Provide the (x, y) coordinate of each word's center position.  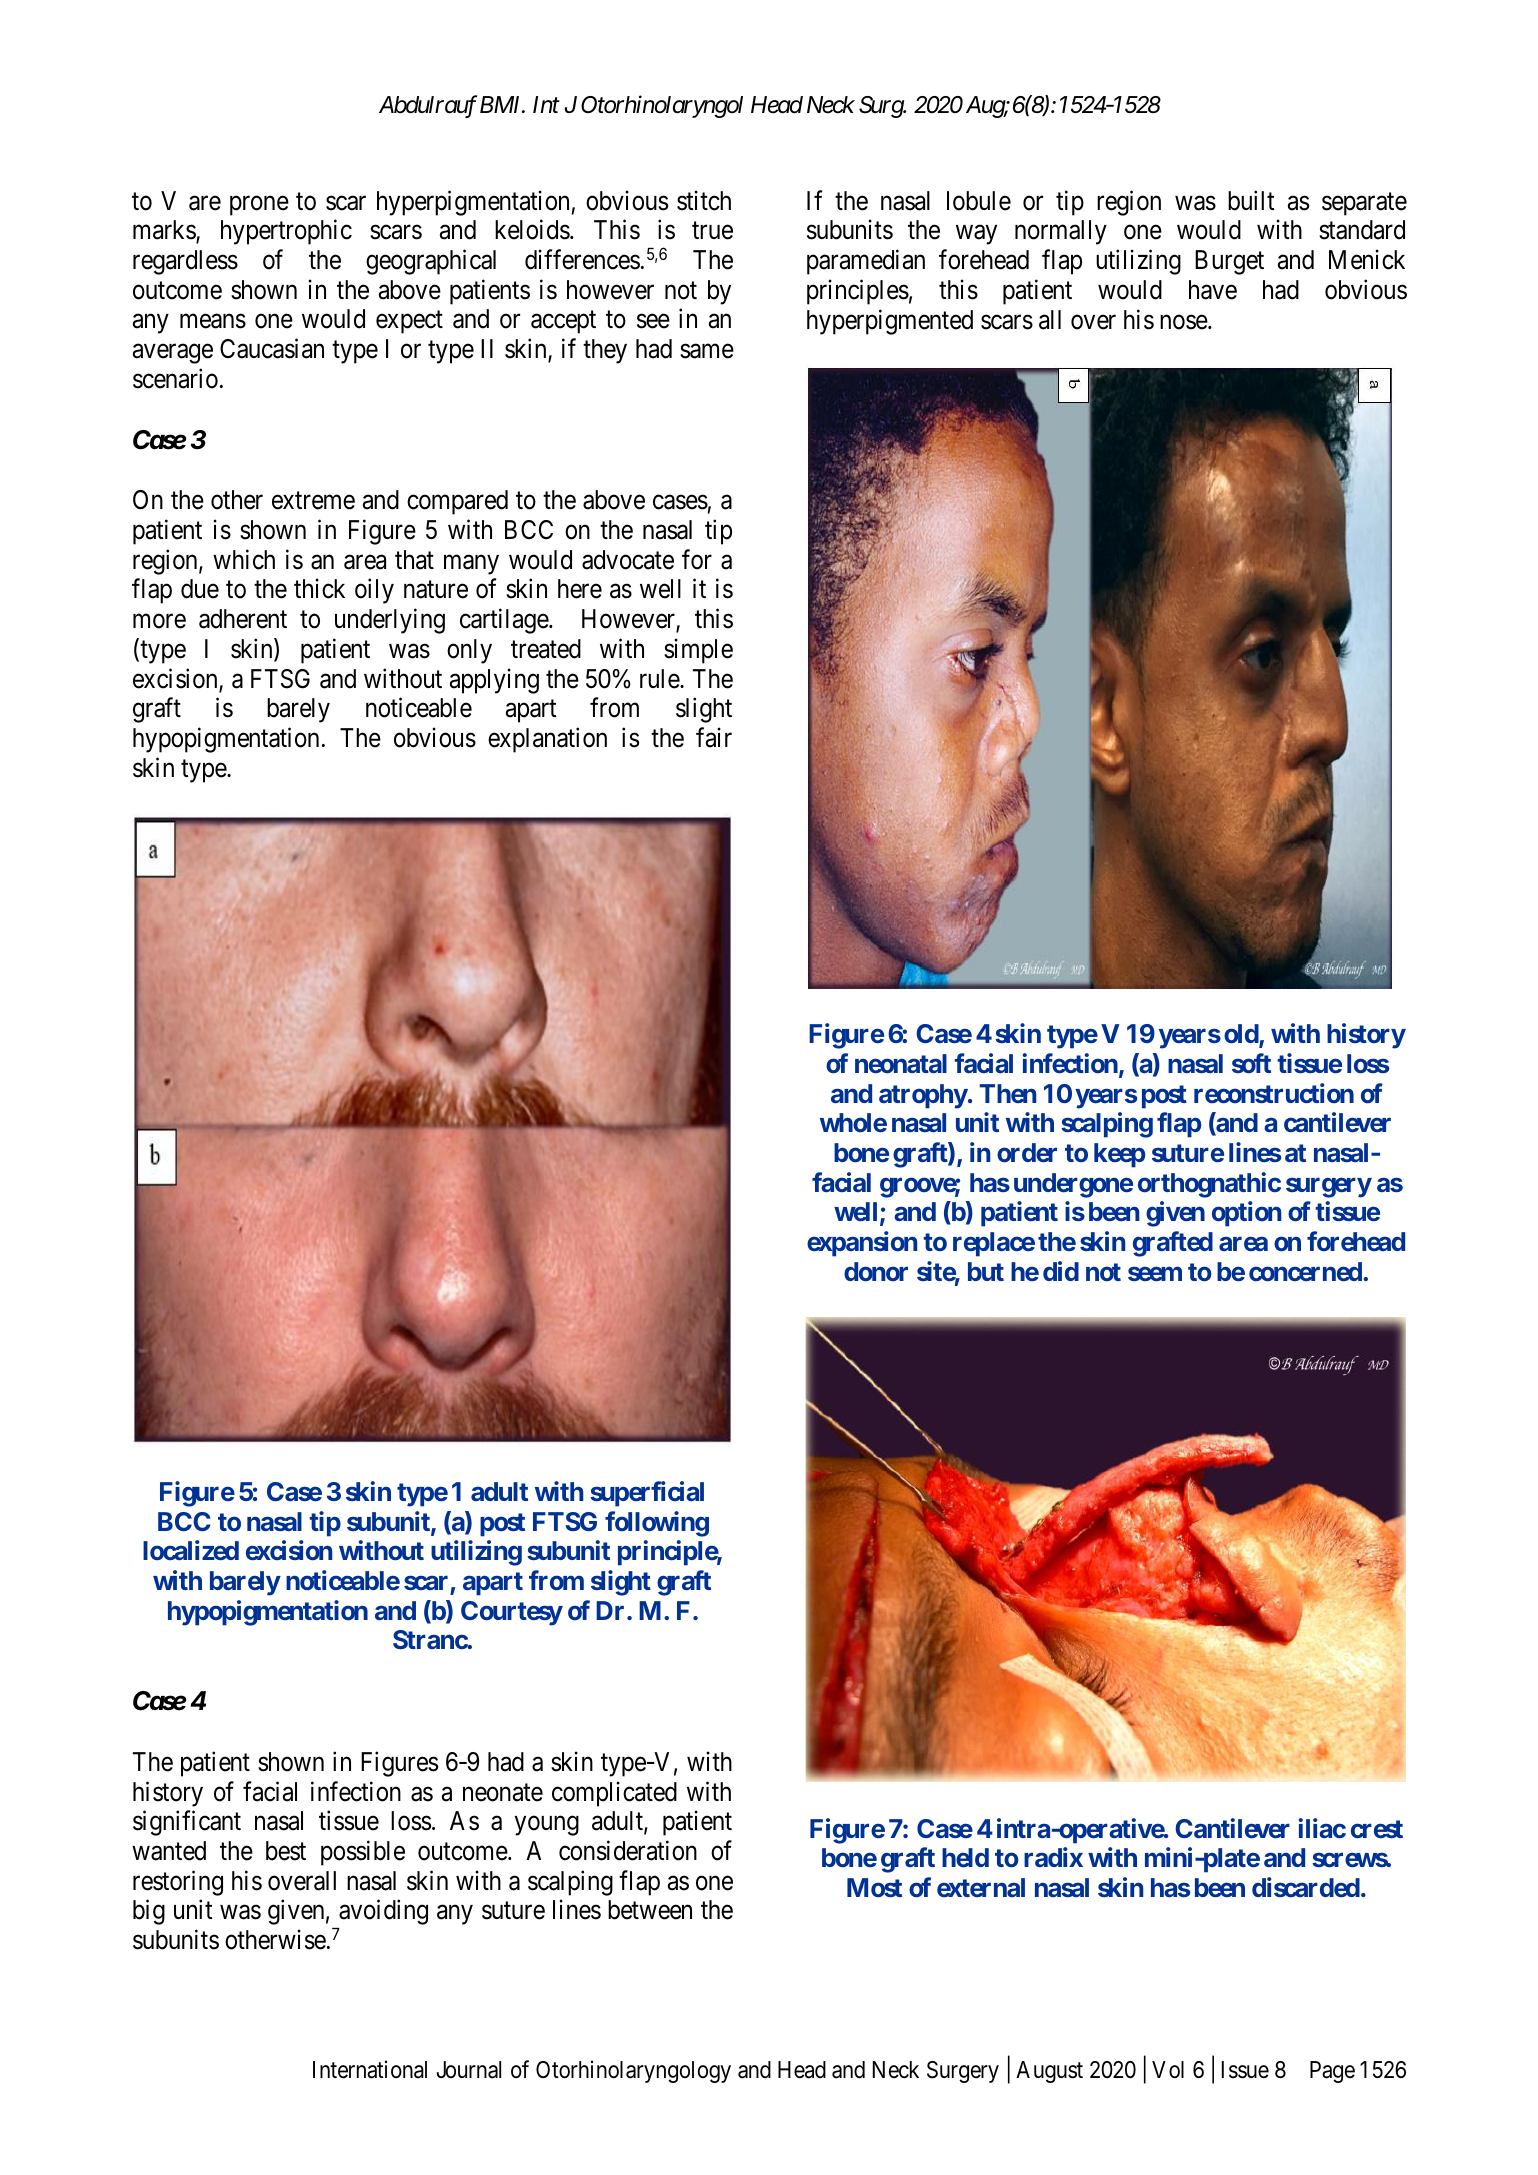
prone (259, 206)
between (650, 1910)
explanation (547, 740)
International (370, 2069)
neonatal (901, 1063)
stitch (704, 200)
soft (1251, 1063)
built (1251, 200)
